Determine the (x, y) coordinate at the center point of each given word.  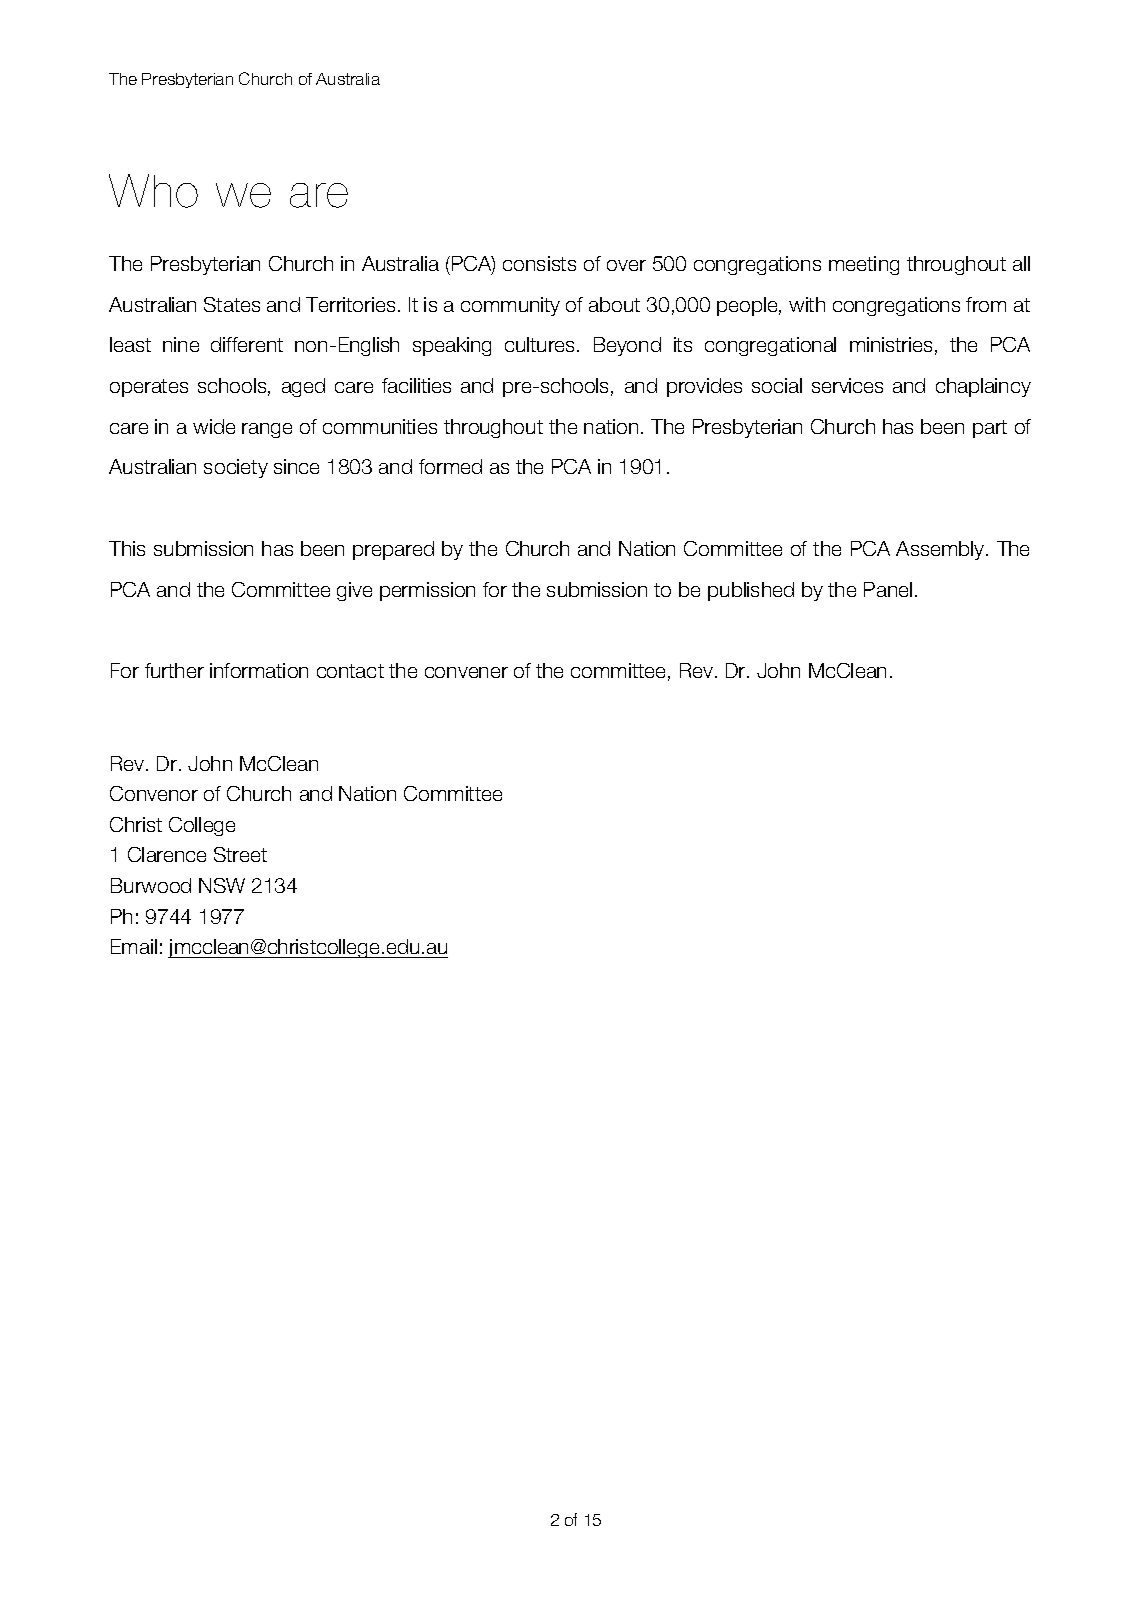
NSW (222, 885)
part (990, 429)
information (259, 670)
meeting (864, 265)
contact (350, 671)
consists (539, 263)
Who (153, 191)
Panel (888, 589)
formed (450, 466)
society (236, 468)
